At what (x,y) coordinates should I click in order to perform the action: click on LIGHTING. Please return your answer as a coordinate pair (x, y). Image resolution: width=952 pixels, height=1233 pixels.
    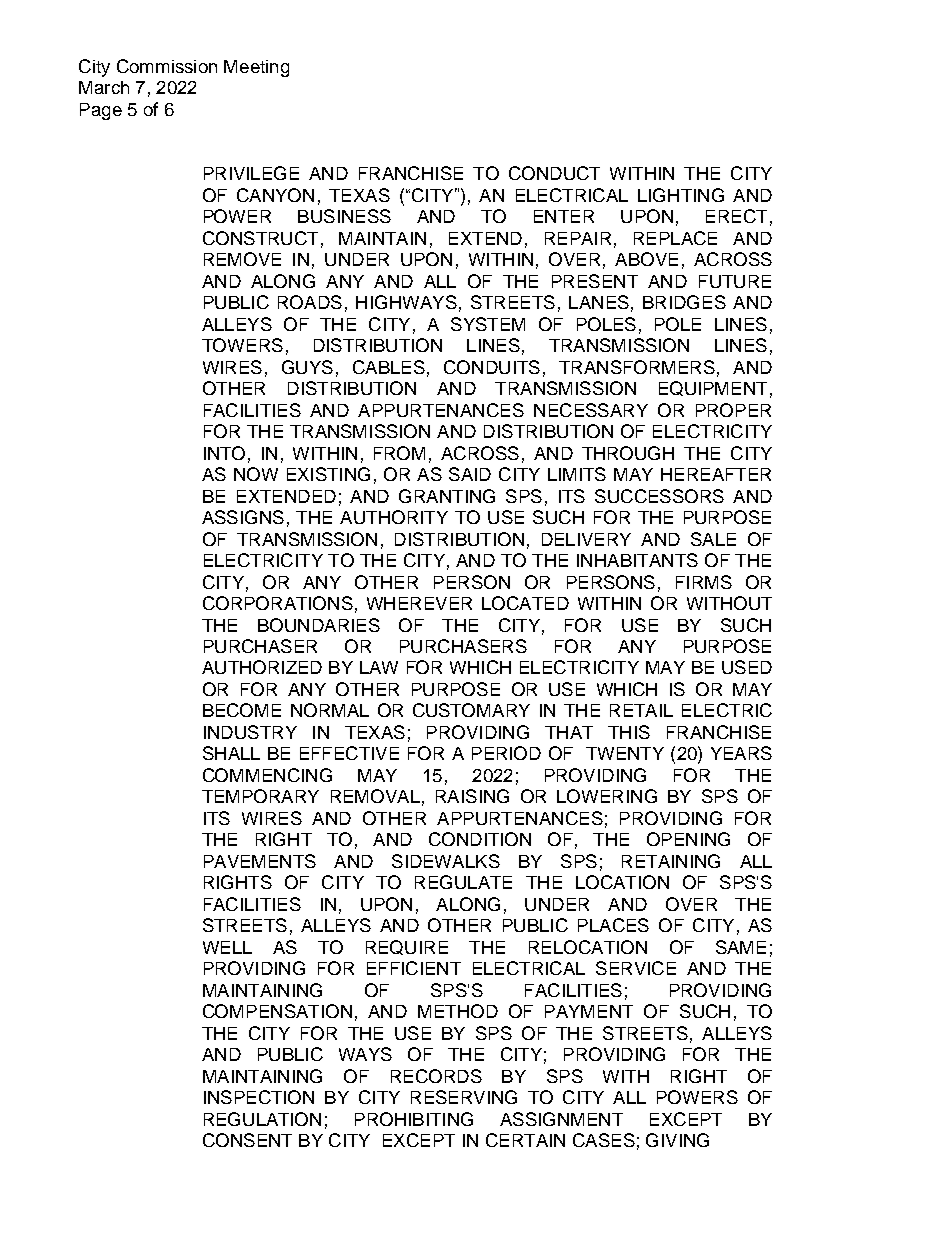
    Looking at the image, I should click on (681, 195).
